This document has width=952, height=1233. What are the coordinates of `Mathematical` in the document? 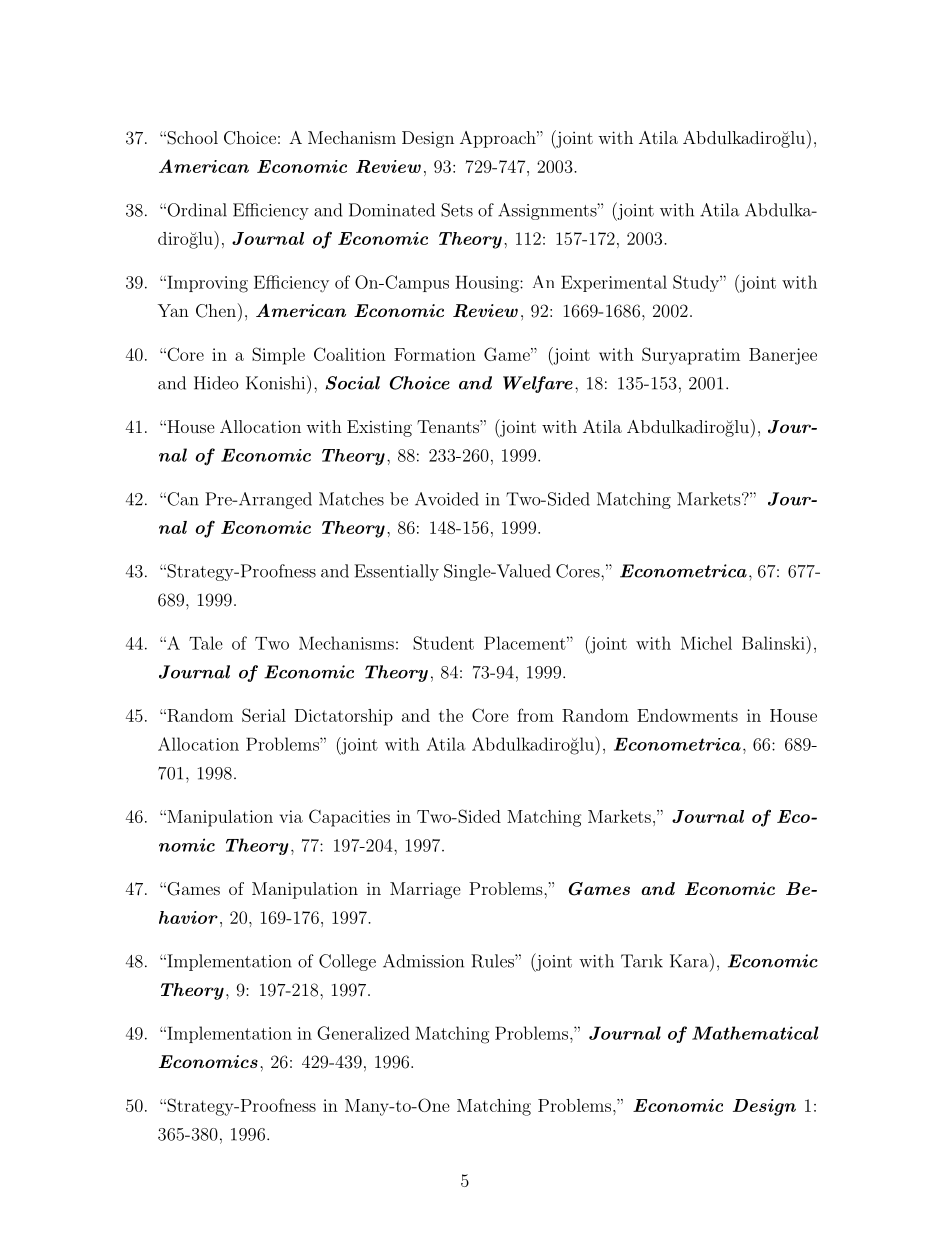 It's located at (755, 1033).
